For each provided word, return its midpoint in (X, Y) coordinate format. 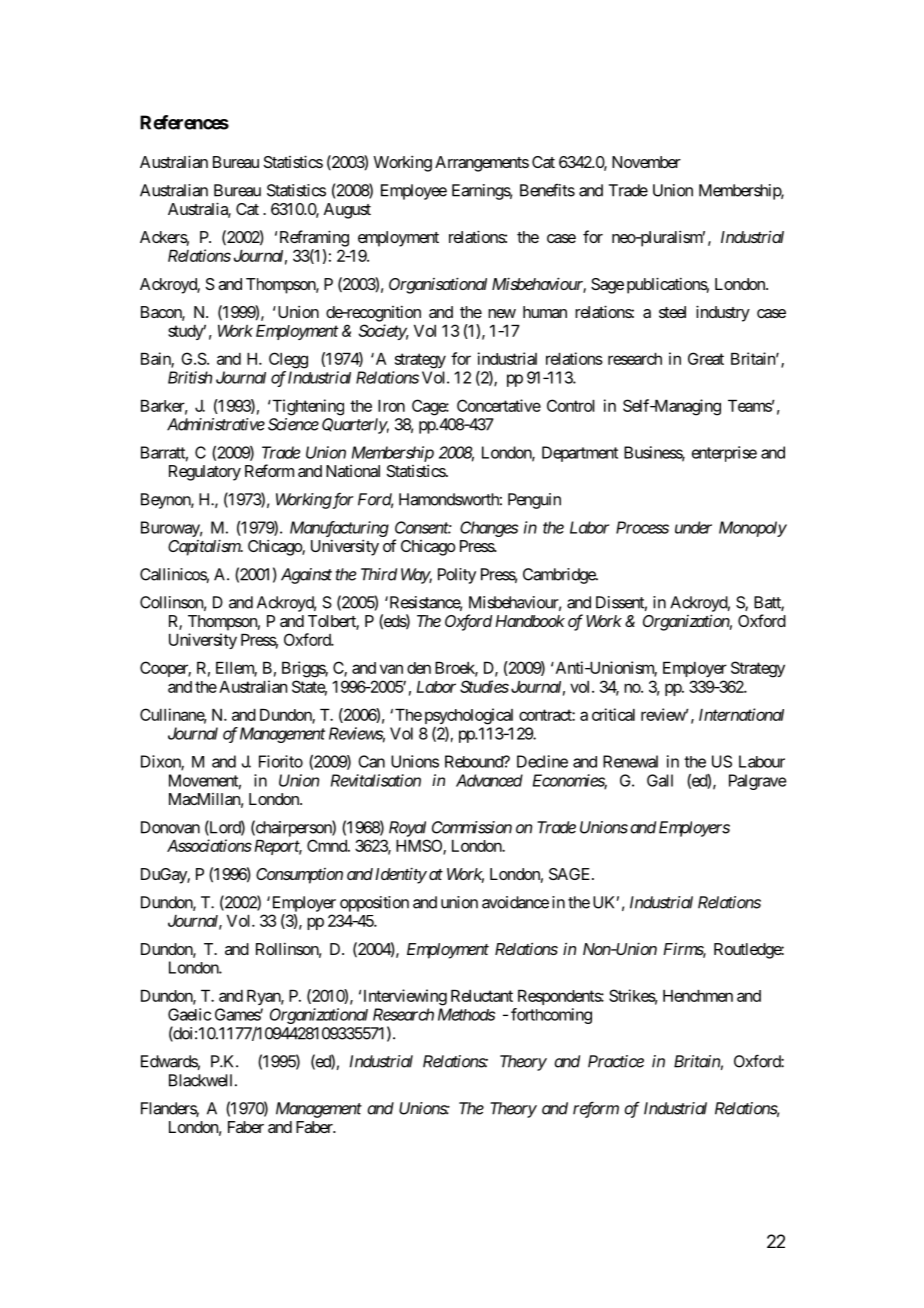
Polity (457, 576)
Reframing (314, 238)
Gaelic (189, 1014)
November (646, 162)
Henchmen (698, 996)
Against (306, 576)
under (693, 527)
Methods (466, 1014)
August (347, 211)
